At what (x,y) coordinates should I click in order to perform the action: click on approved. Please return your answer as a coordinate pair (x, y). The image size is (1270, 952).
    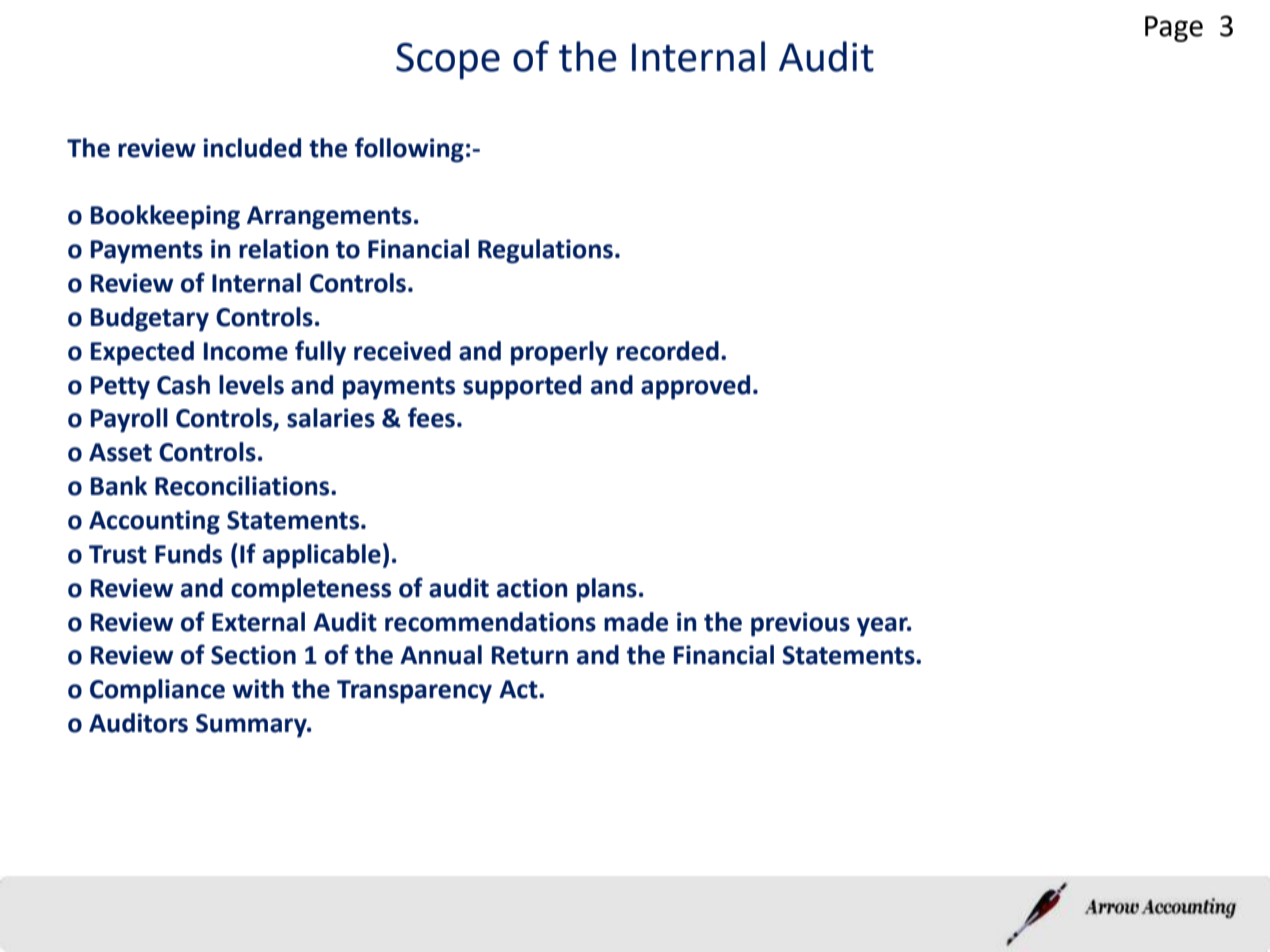
    Looking at the image, I should click on (695, 387).
